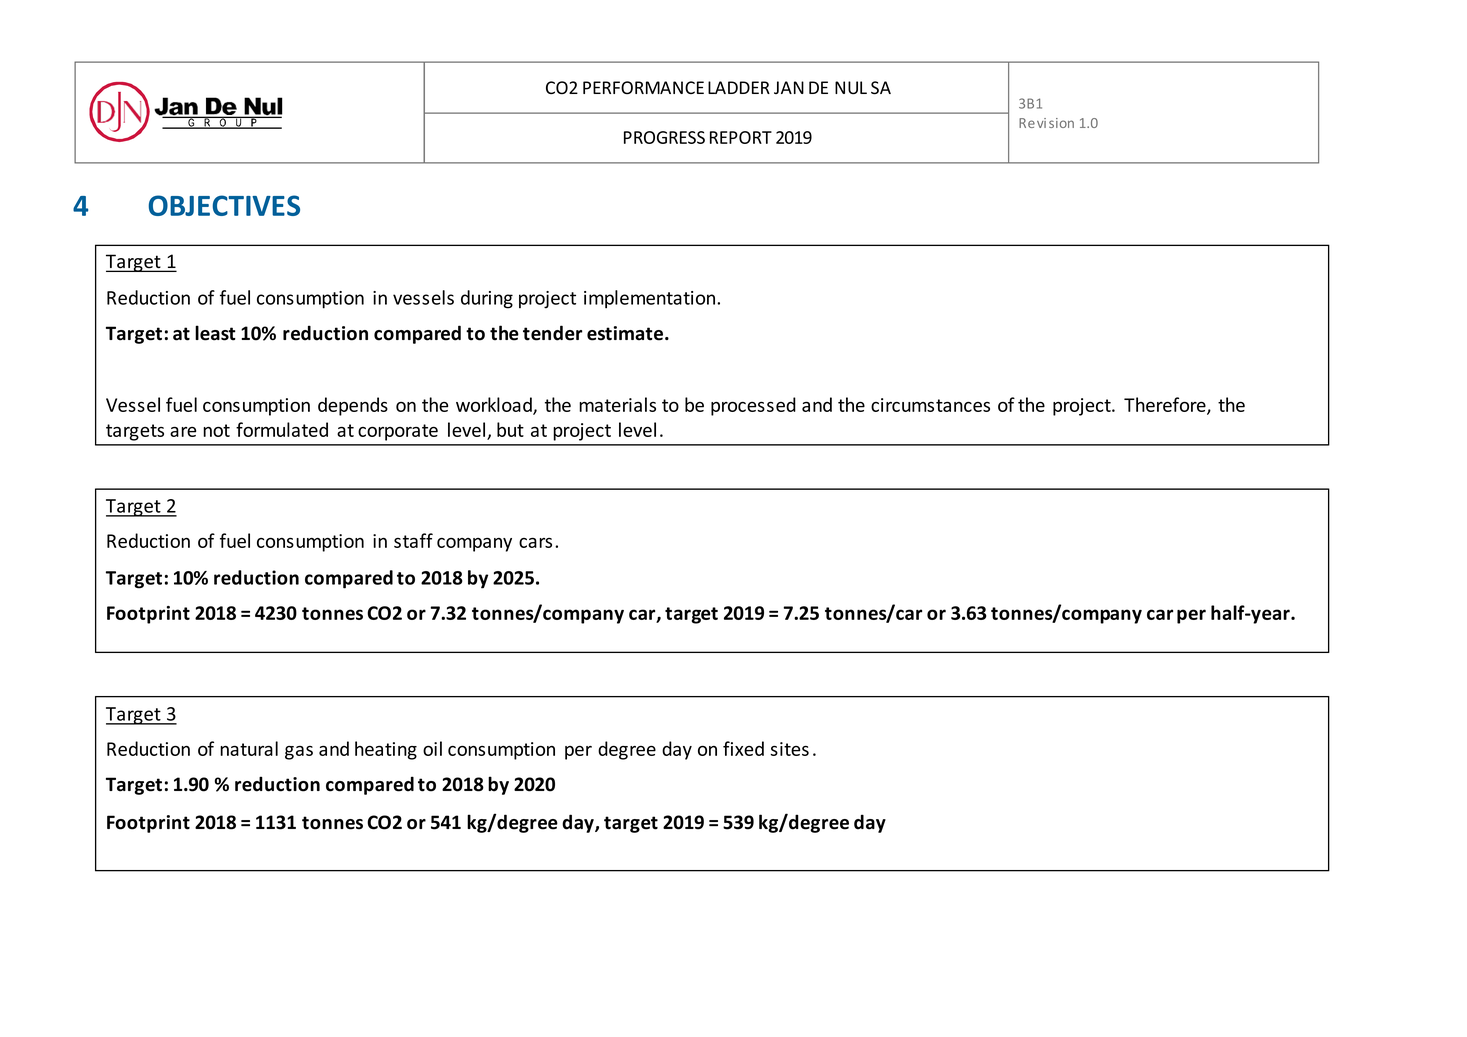 This screenshot has width=1467, height=1037. What do you see at coordinates (535, 543) in the screenshot?
I see `cars` at bounding box center [535, 543].
